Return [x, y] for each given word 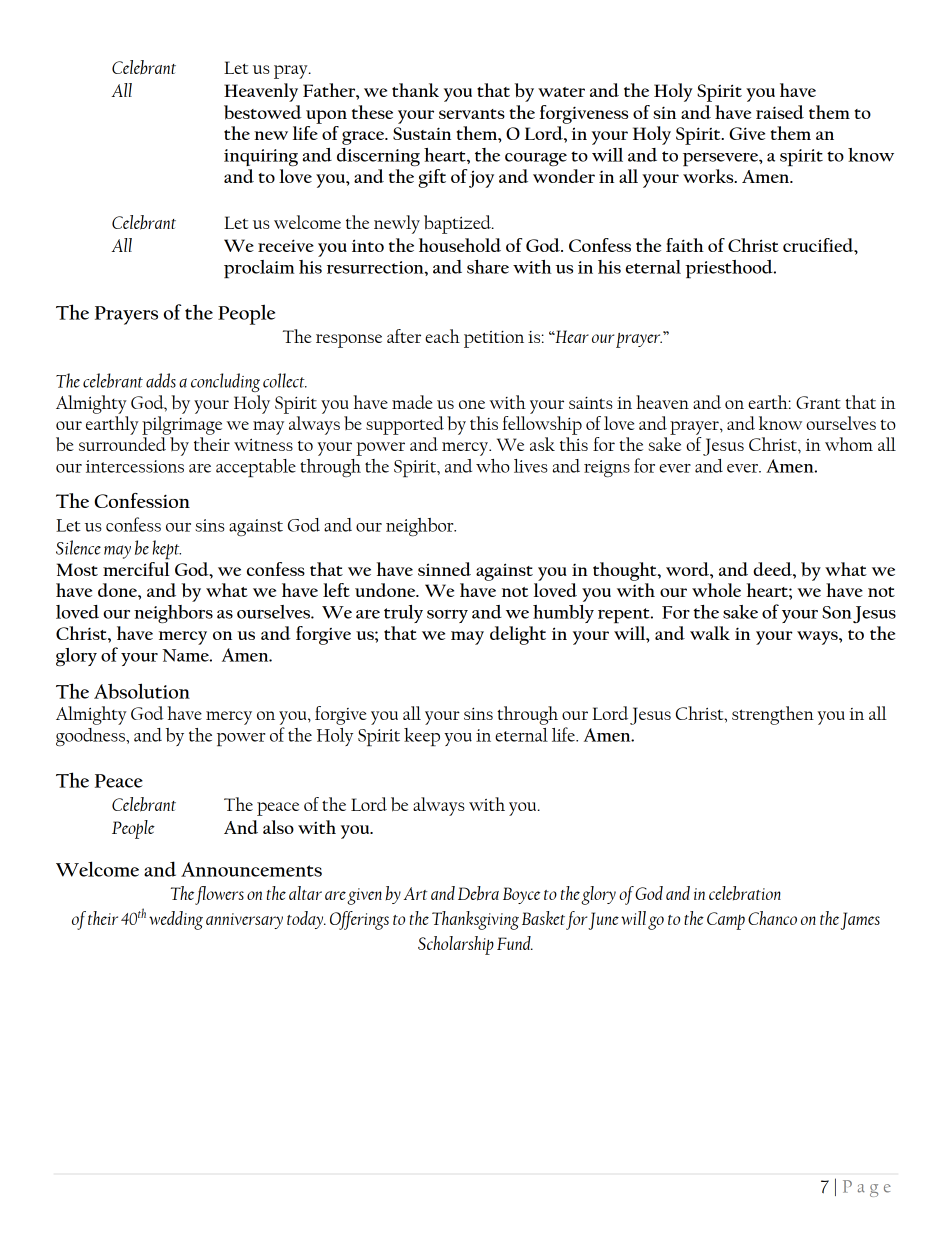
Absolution [142, 691]
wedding [176, 920]
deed [773, 569]
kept [167, 549]
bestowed [263, 112]
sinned [444, 569]
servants [472, 114]
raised [780, 112]
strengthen [773, 715]
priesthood [730, 269]
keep [422, 737]
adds [161, 380]
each [442, 336]
